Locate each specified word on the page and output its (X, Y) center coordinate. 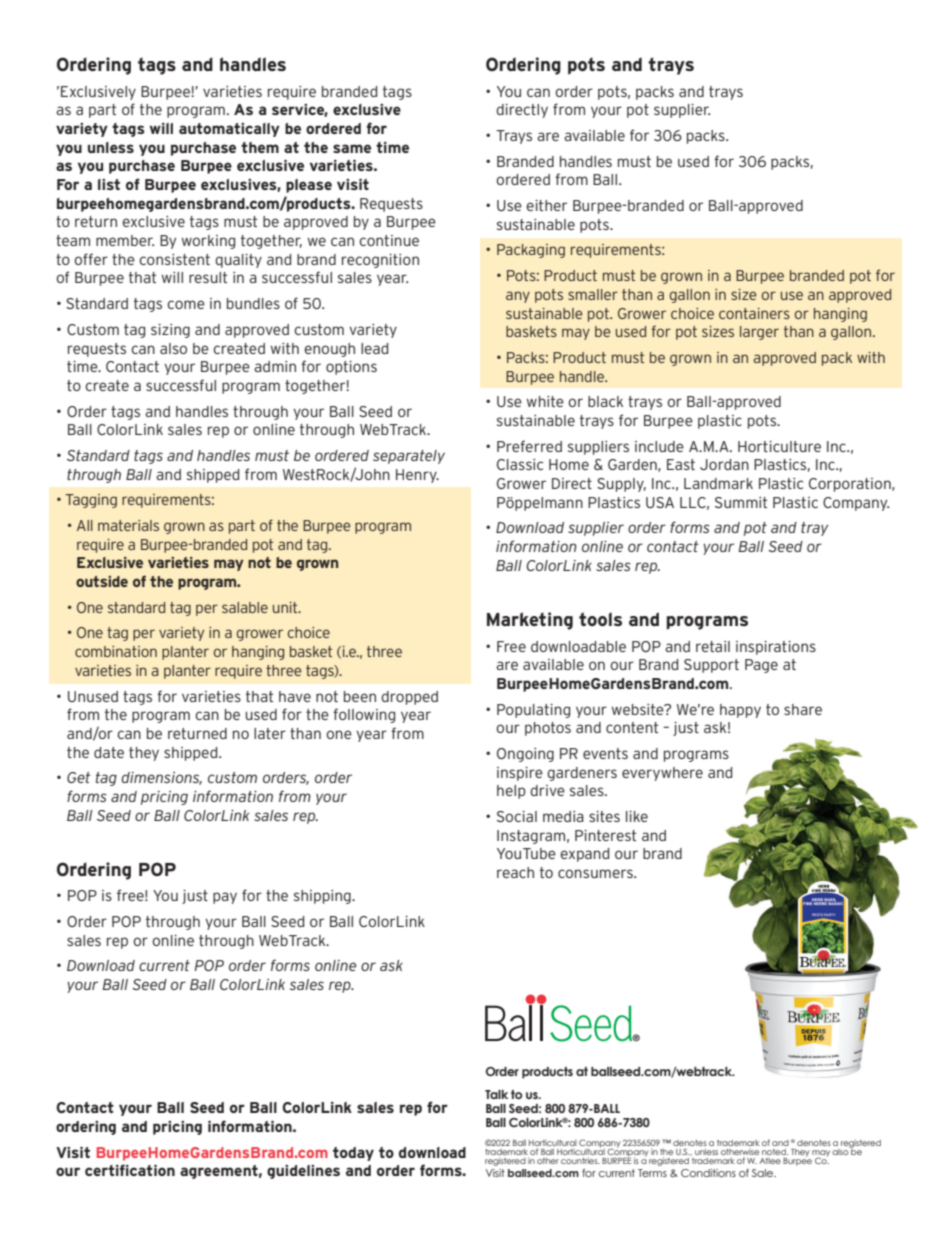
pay (225, 898)
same (352, 148)
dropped (409, 698)
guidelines (303, 1172)
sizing (170, 331)
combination (116, 651)
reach (515, 872)
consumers (596, 873)
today (353, 1154)
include (659, 446)
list (109, 184)
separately (409, 457)
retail (713, 646)
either (546, 205)
